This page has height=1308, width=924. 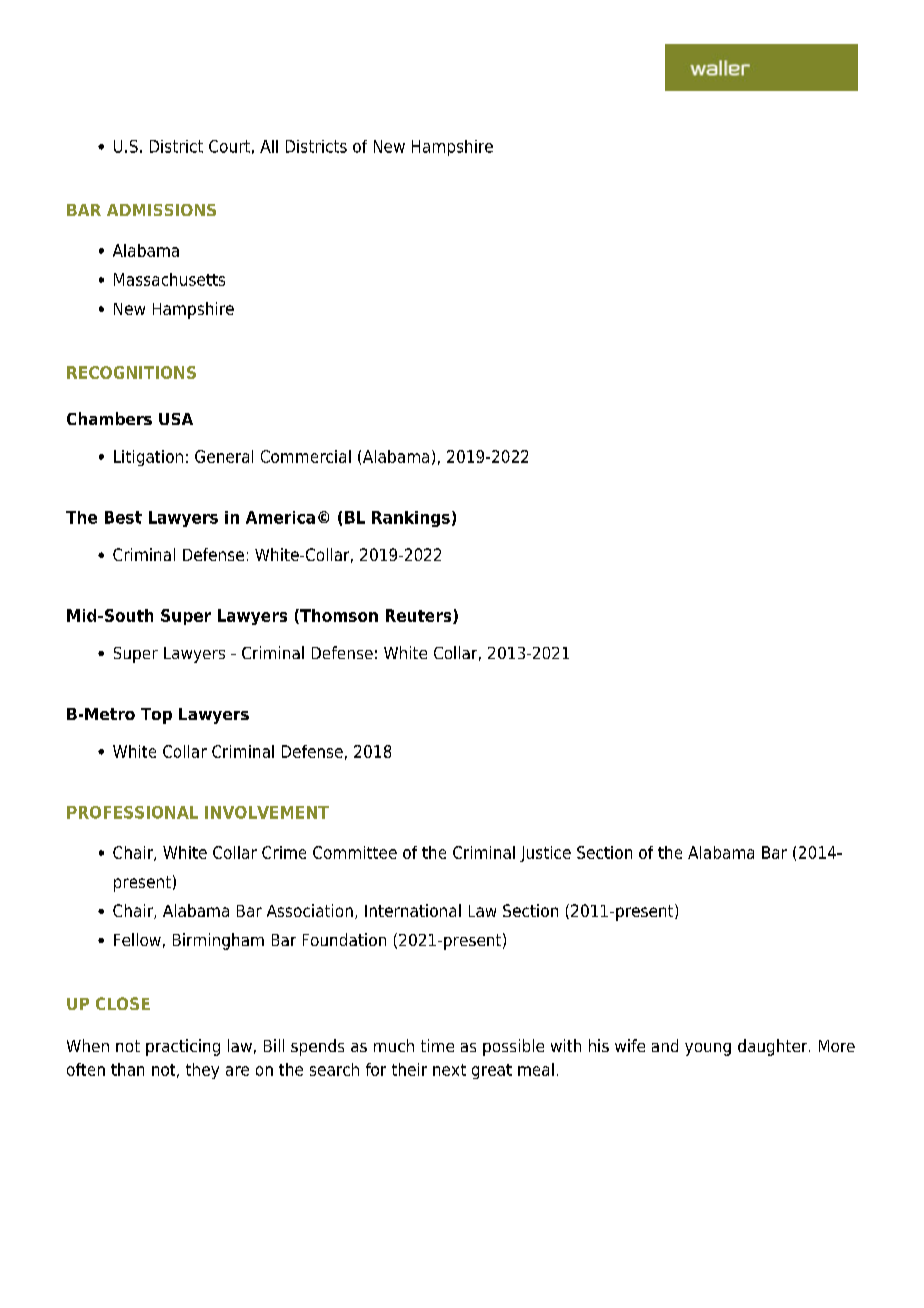 What do you see at coordinates (545, 854) in the page?
I see `Justice` at bounding box center [545, 854].
